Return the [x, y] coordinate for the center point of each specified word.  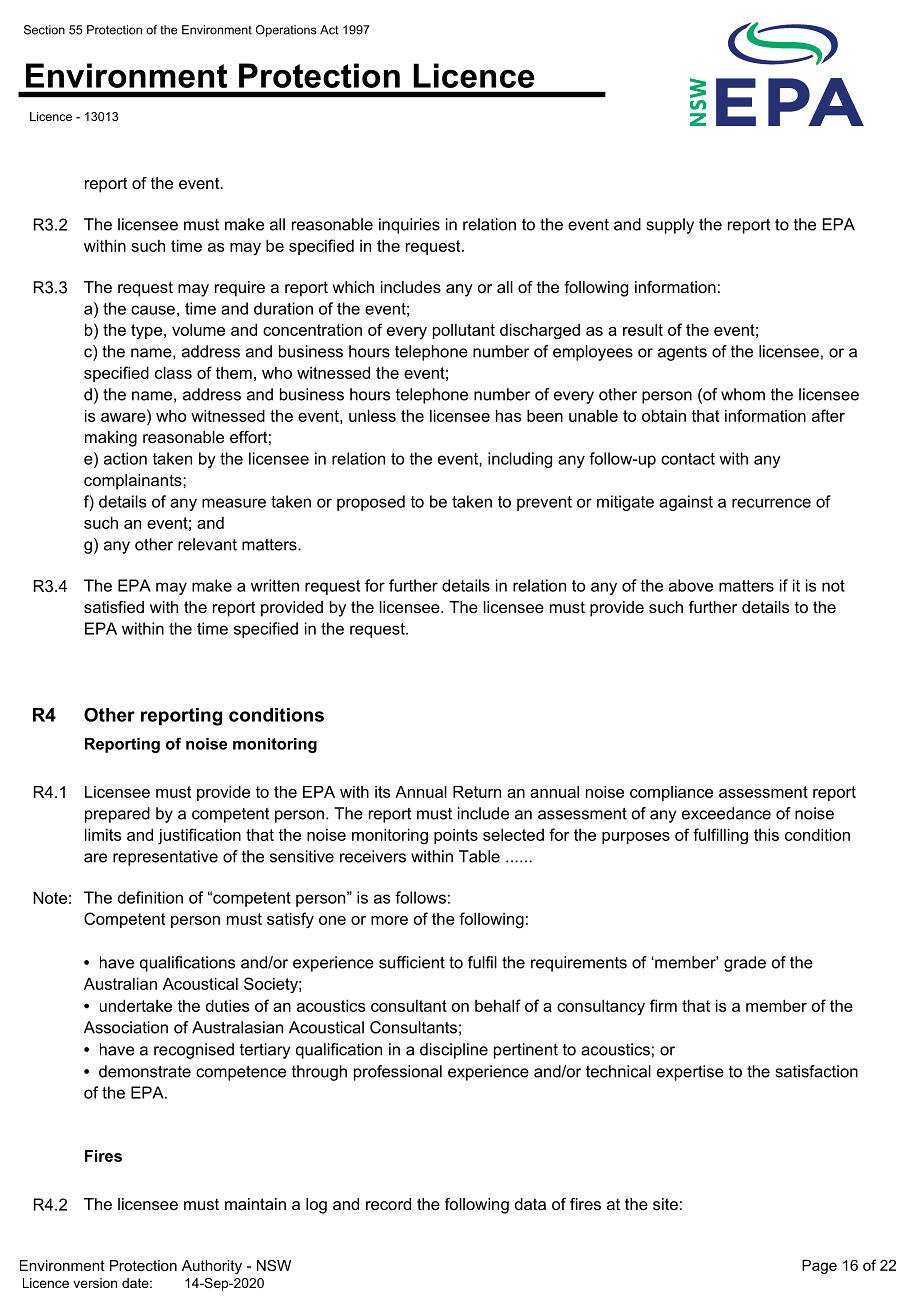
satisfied [114, 607]
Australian [120, 983]
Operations [286, 31]
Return [477, 792]
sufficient [412, 962]
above [691, 585]
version [95, 1283]
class [173, 372]
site [665, 1204]
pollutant [464, 331]
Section [44, 30]
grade [745, 964]
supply [670, 226]
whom [743, 394]
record [388, 1204]
